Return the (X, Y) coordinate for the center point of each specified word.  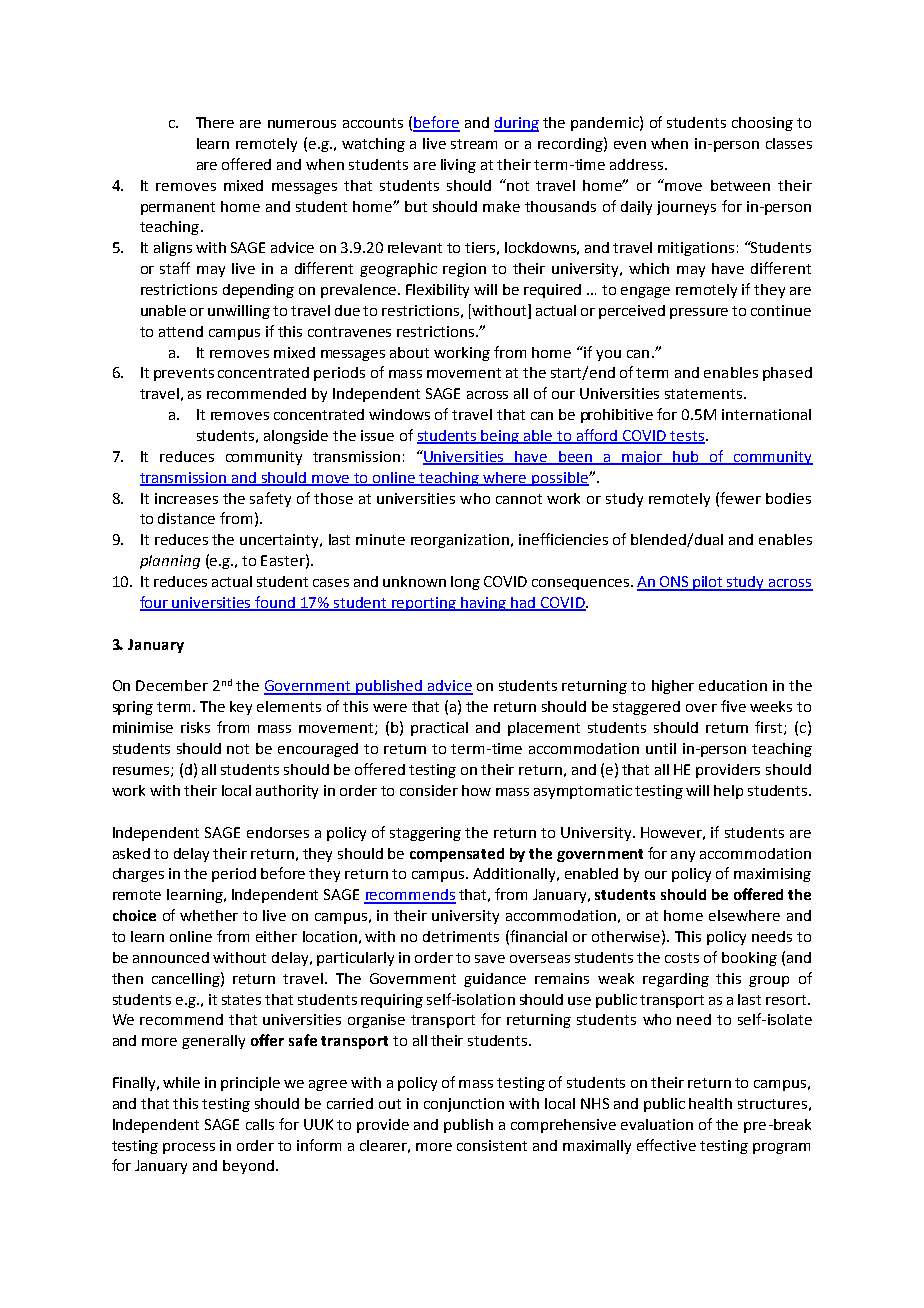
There (215, 122)
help (728, 792)
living (458, 166)
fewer (740, 498)
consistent (492, 1145)
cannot (519, 499)
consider (429, 790)
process (189, 1148)
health (710, 1103)
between (740, 185)
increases (186, 498)
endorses (278, 832)
